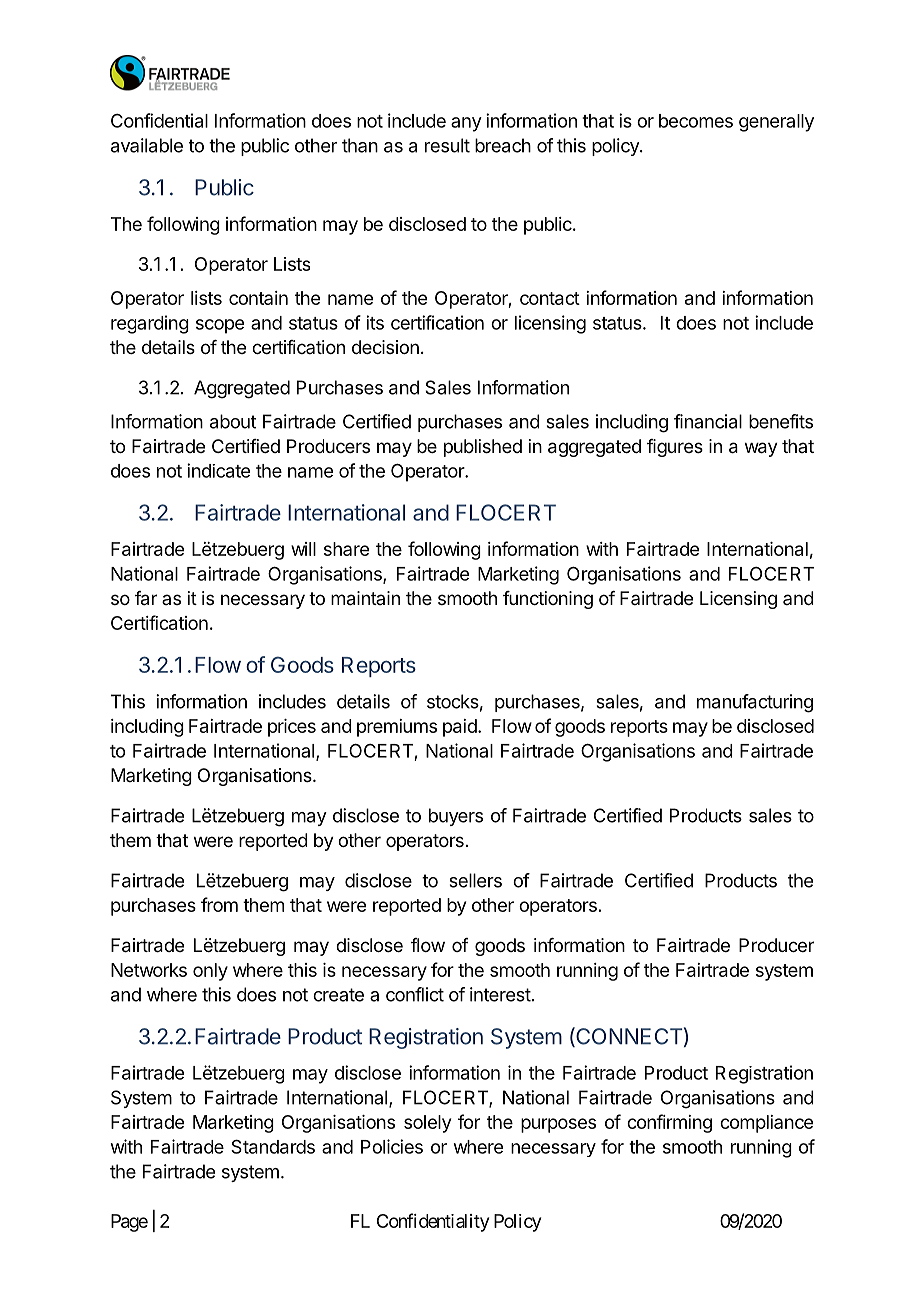 The width and height of the screenshot is (924, 1308). Describe the element at coordinates (447, 145) in the screenshot. I see `result` at that location.
